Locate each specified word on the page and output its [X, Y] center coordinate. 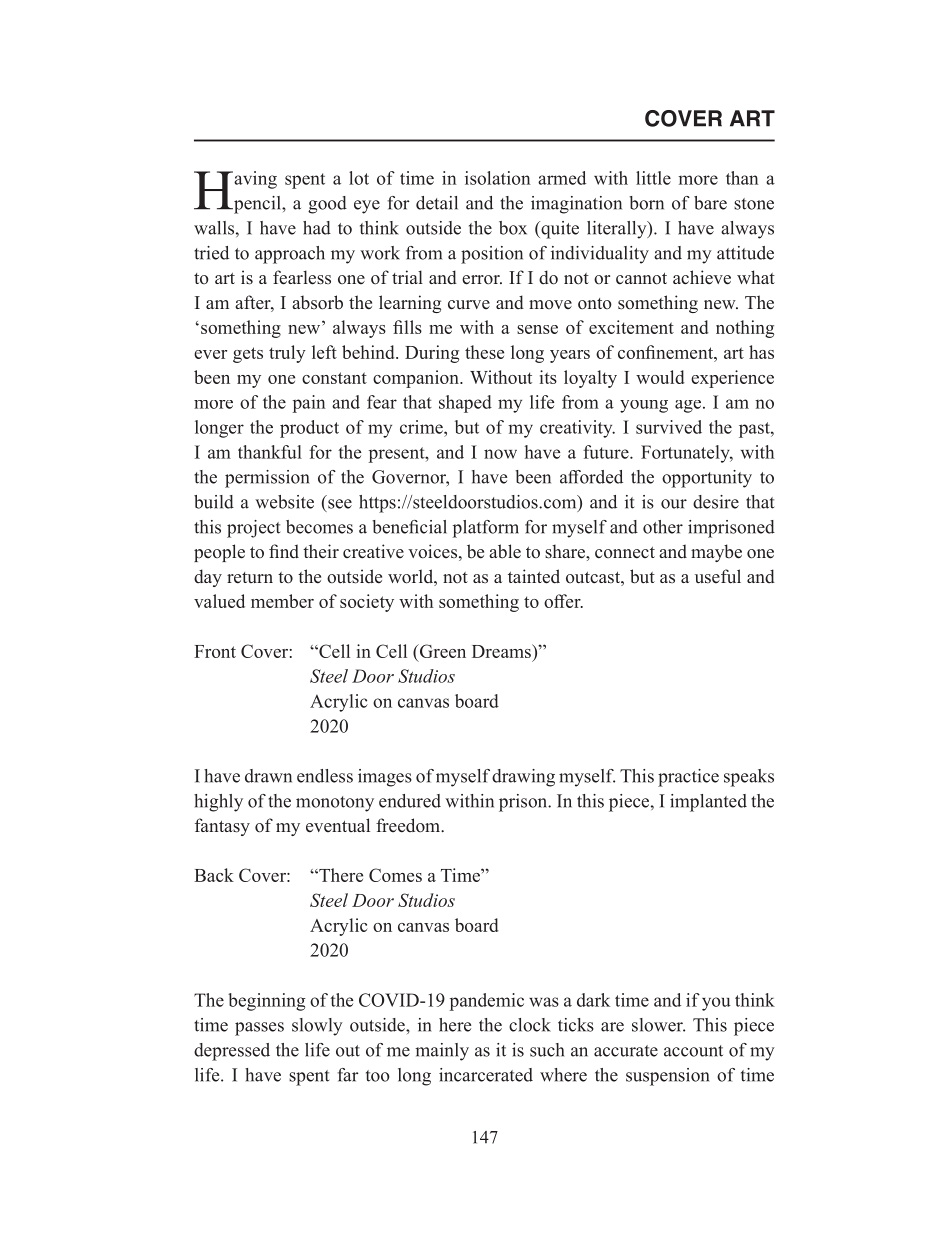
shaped [465, 404]
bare [710, 203]
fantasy [222, 827]
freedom [409, 825]
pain [309, 404]
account [693, 1051]
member [282, 601]
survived [669, 427]
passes [259, 1029]
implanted [708, 803]
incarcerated [486, 1075]
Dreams [502, 651]
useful [718, 576]
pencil [257, 205]
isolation [497, 178]
